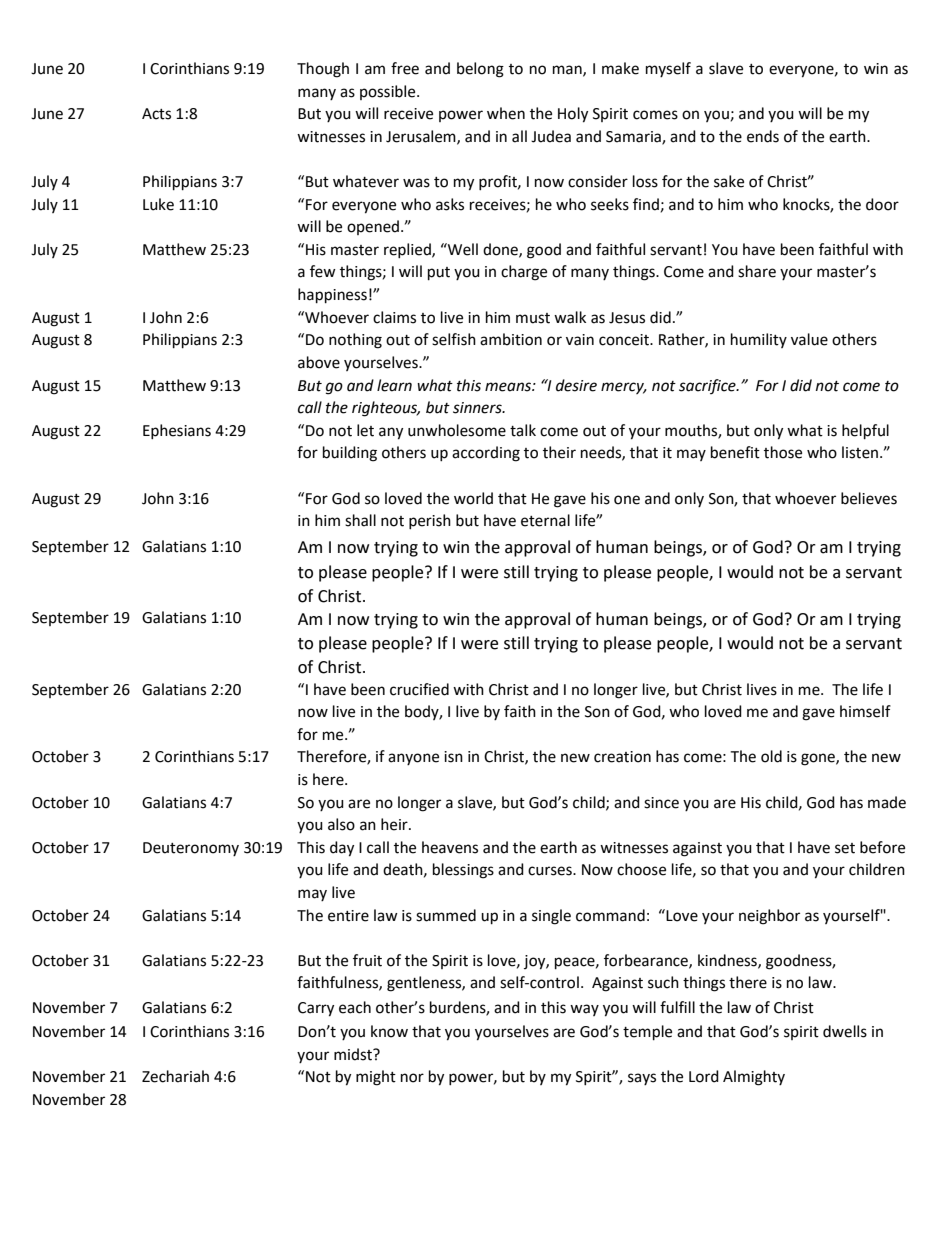 The width and height of the page is (952, 1233). Describe the element at coordinates (319, 362) in the page. I see `above` at that location.
